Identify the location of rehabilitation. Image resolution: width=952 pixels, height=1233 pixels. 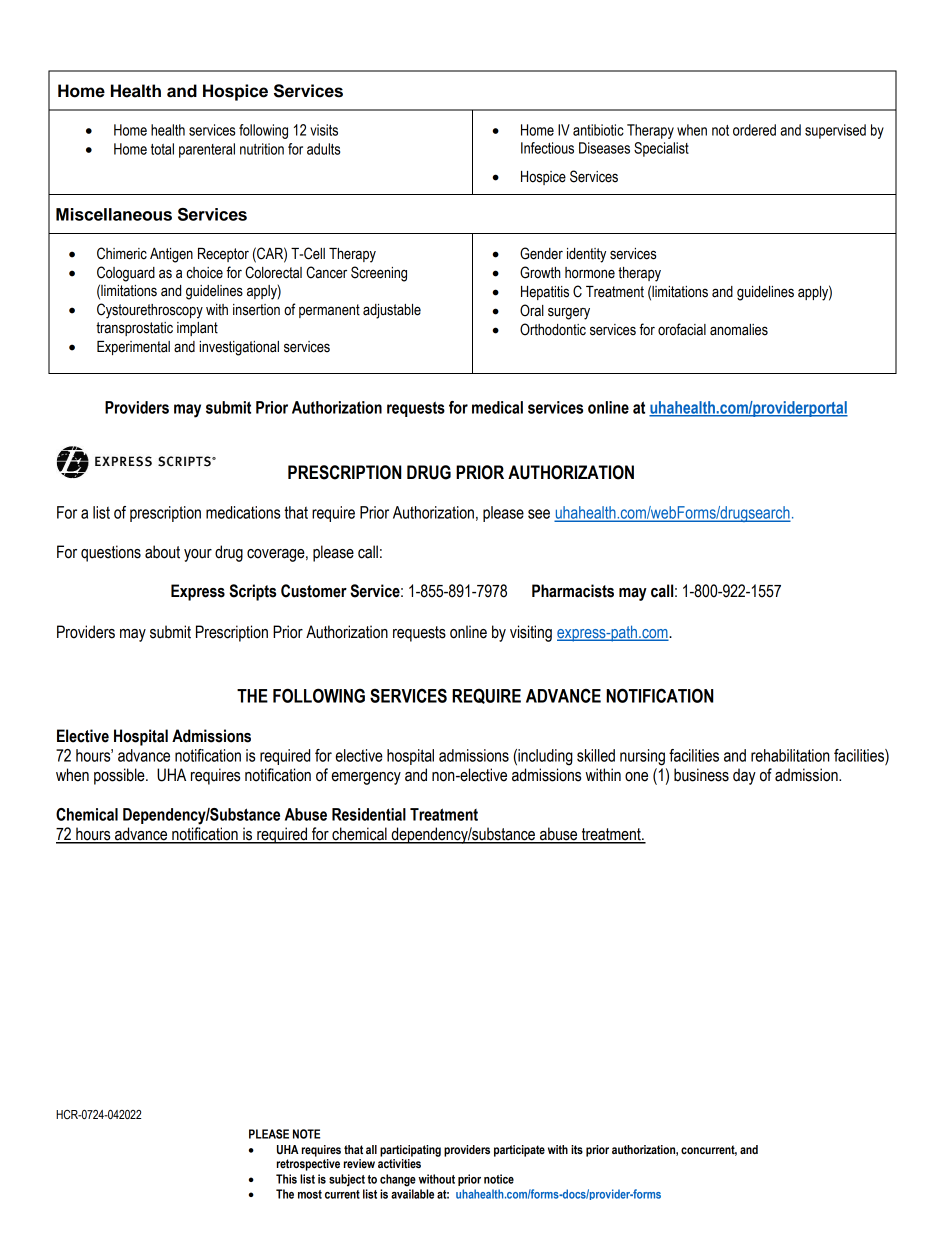
(790, 755).
